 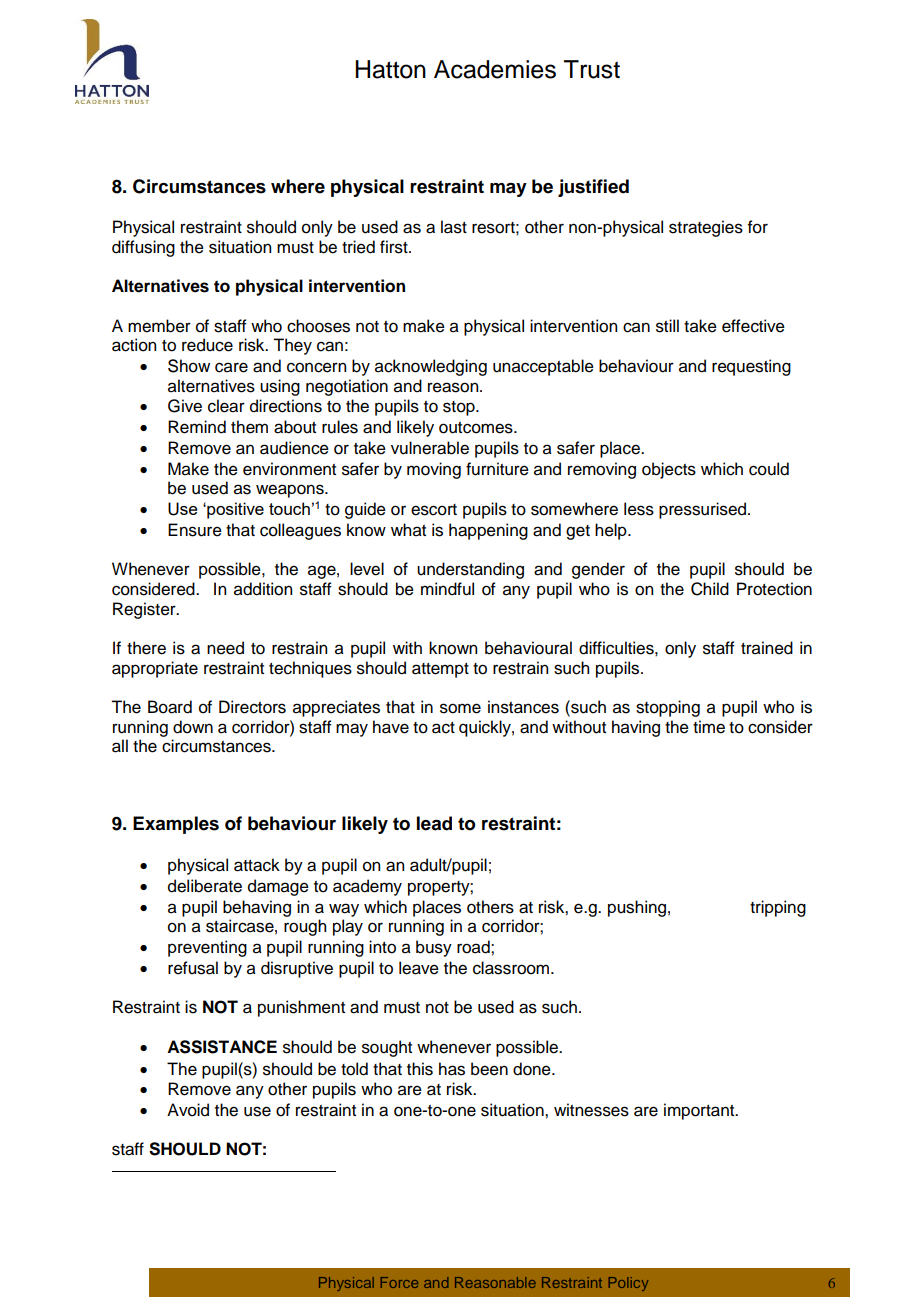 I want to click on pressurised, so click(x=702, y=510).
